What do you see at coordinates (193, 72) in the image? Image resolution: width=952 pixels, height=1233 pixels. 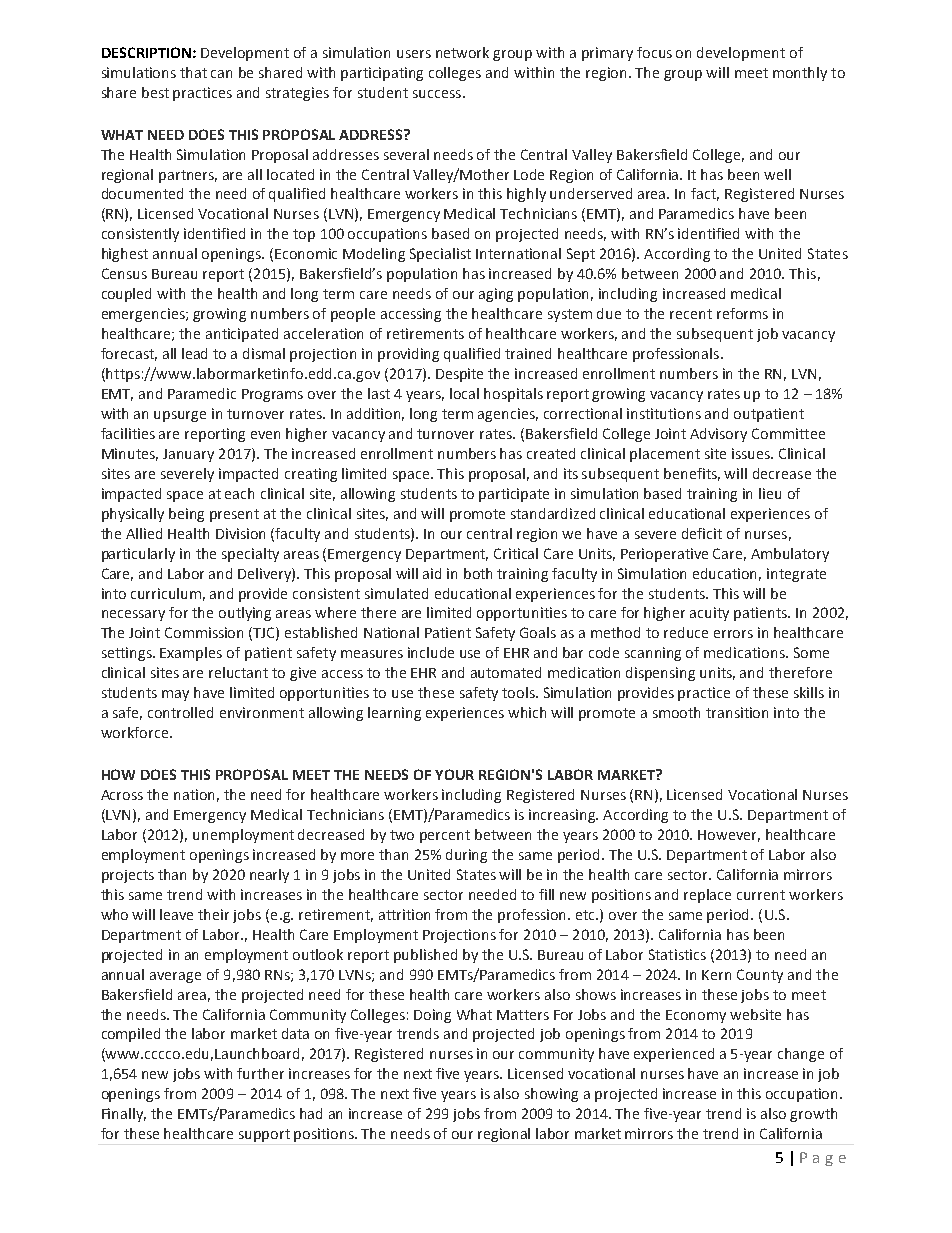 I see `that` at bounding box center [193, 72].
